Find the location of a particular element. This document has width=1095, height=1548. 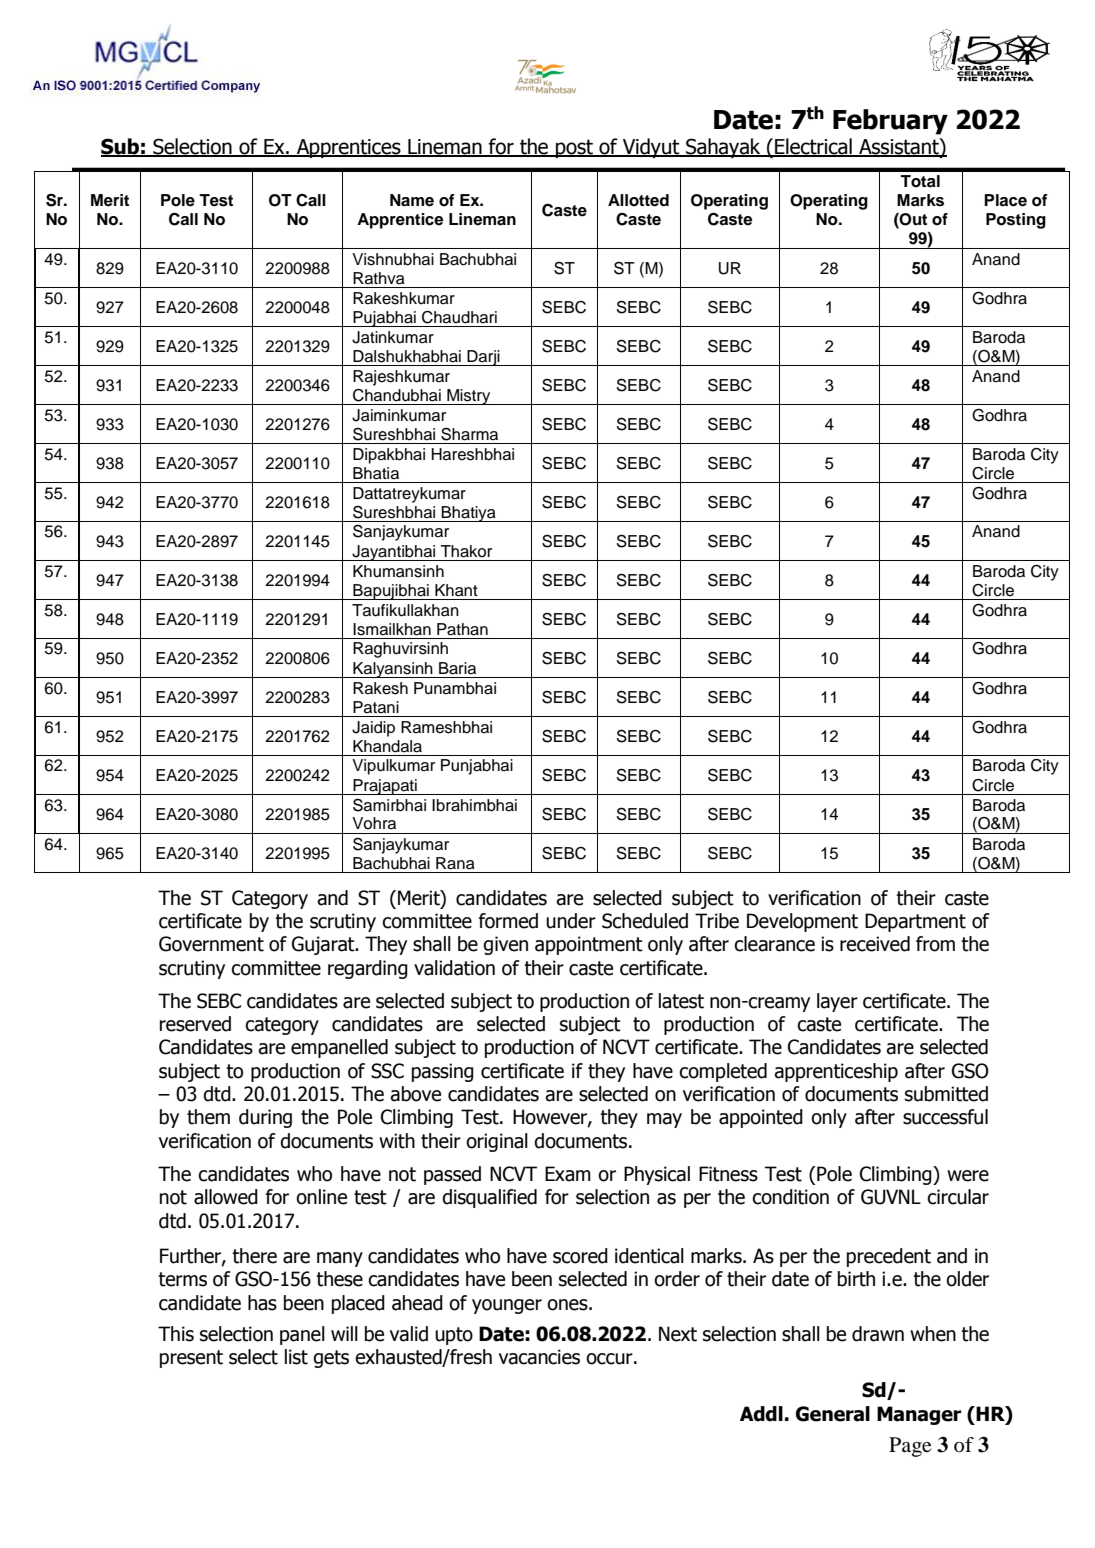

original is located at coordinates (497, 1142).
